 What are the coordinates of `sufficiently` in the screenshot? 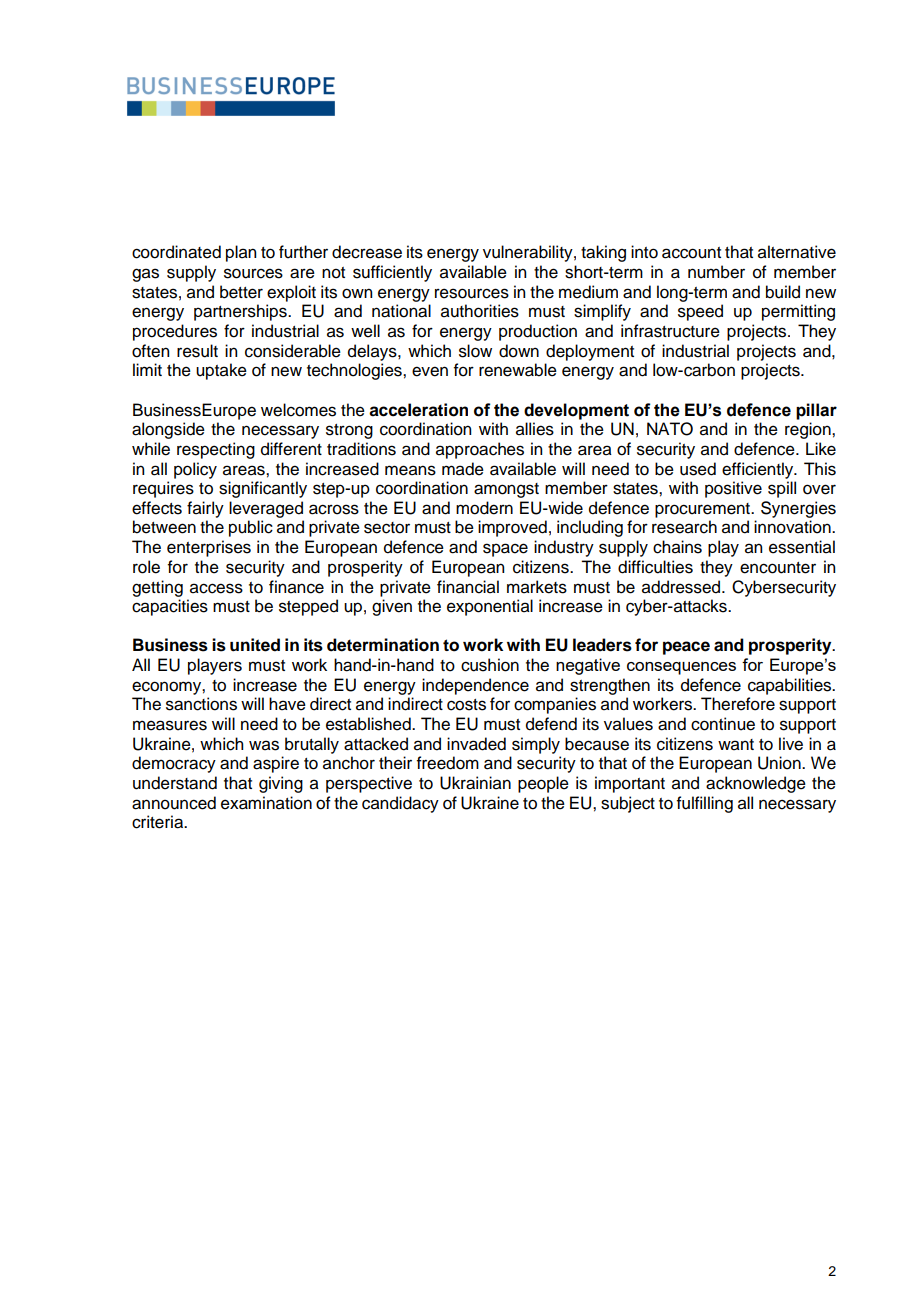 It's located at (392, 273).
